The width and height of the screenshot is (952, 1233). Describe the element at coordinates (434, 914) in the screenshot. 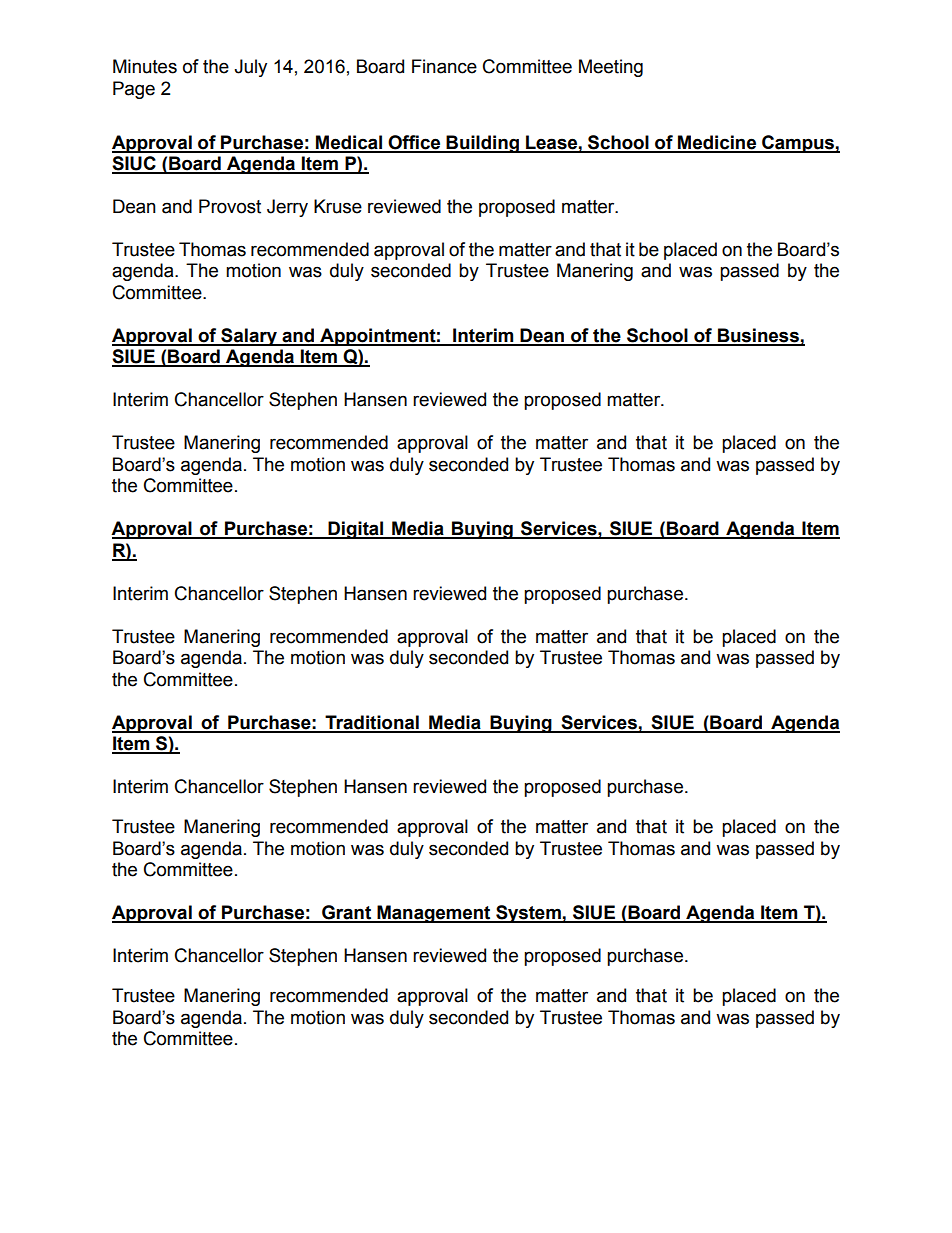

I see `Management` at that location.
